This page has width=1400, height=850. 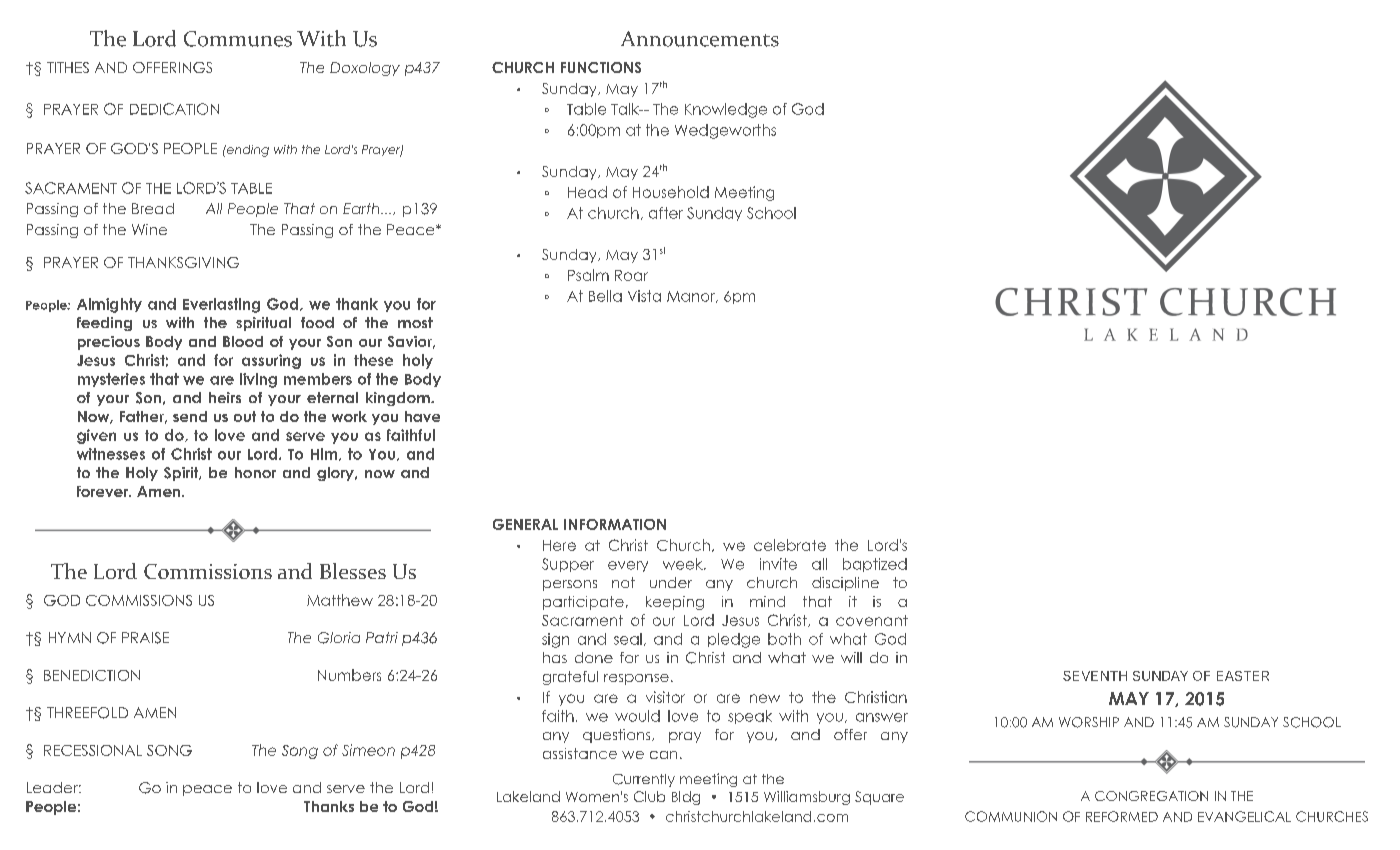 I want to click on Manor, so click(x=692, y=297).
